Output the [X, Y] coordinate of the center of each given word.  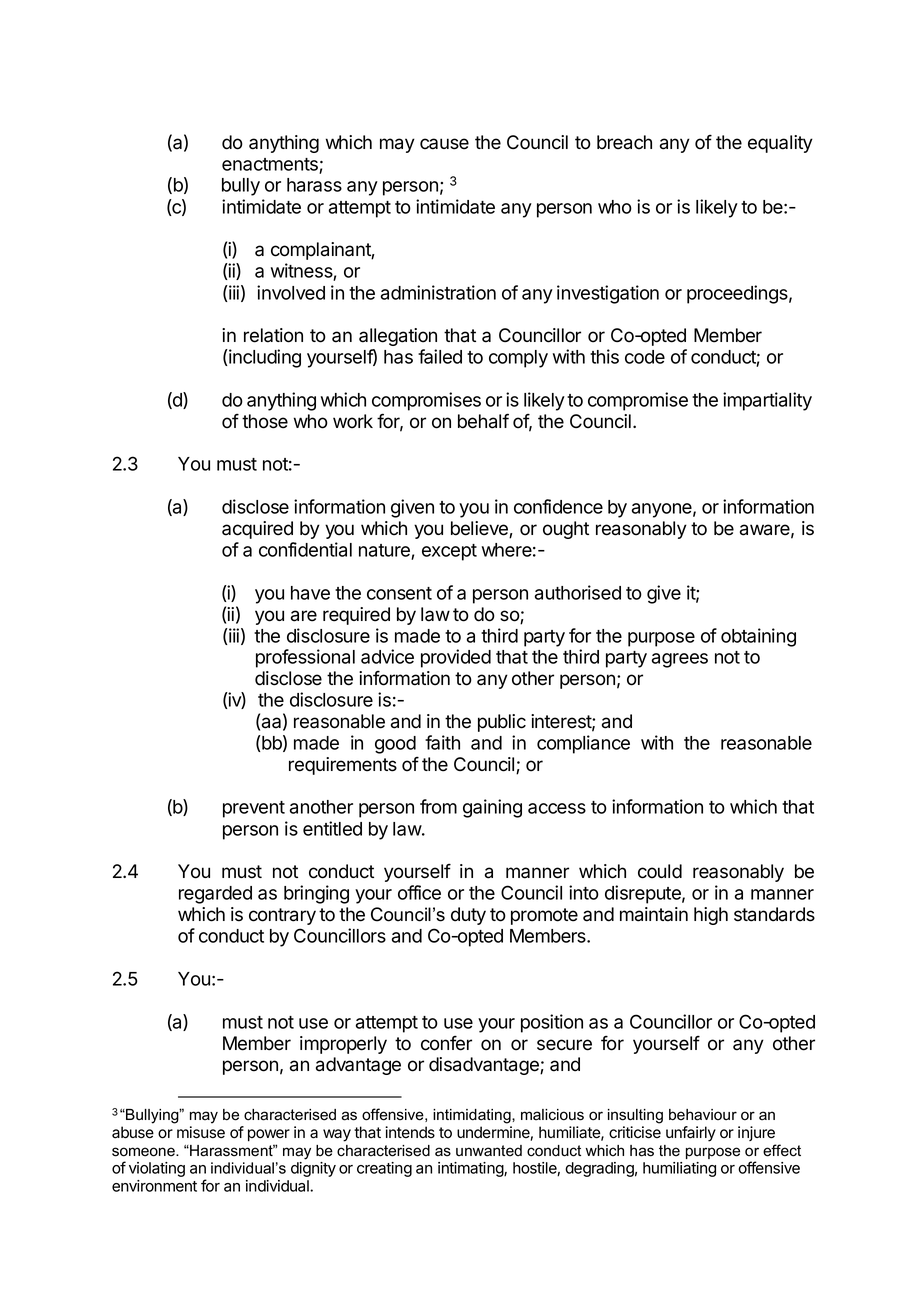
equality [780, 144]
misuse [201, 1132]
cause [444, 144]
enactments [271, 165]
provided [456, 658]
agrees [680, 660]
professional [305, 658]
